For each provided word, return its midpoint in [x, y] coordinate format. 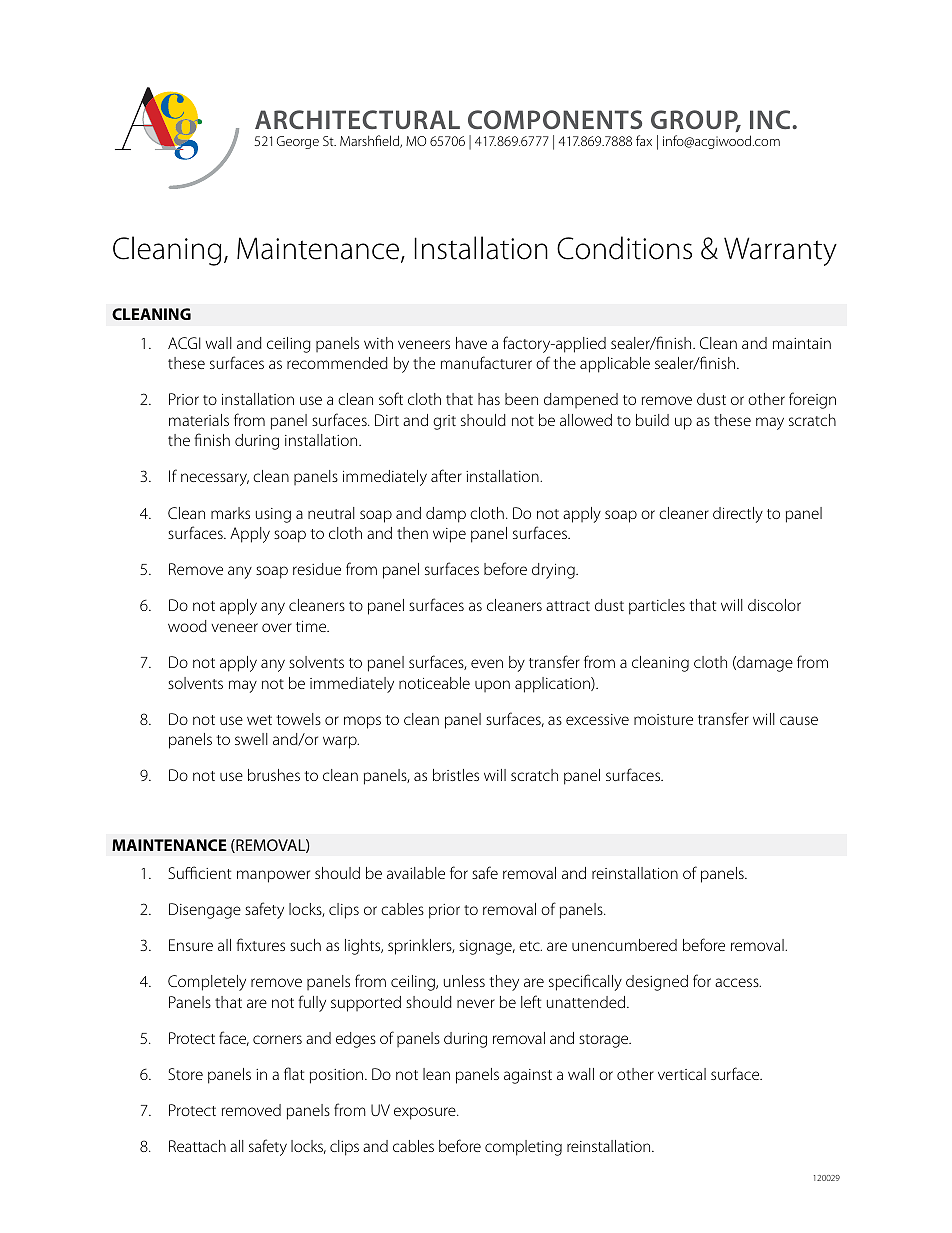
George [298, 142]
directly [738, 515]
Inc [771, 119]
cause [799, 720]
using [273, 515]
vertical [682, 1074]
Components [555, 119]
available [416, 873]
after [446, 475]
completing [523, 1148]
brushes [274, 775]
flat [294, 1073]
